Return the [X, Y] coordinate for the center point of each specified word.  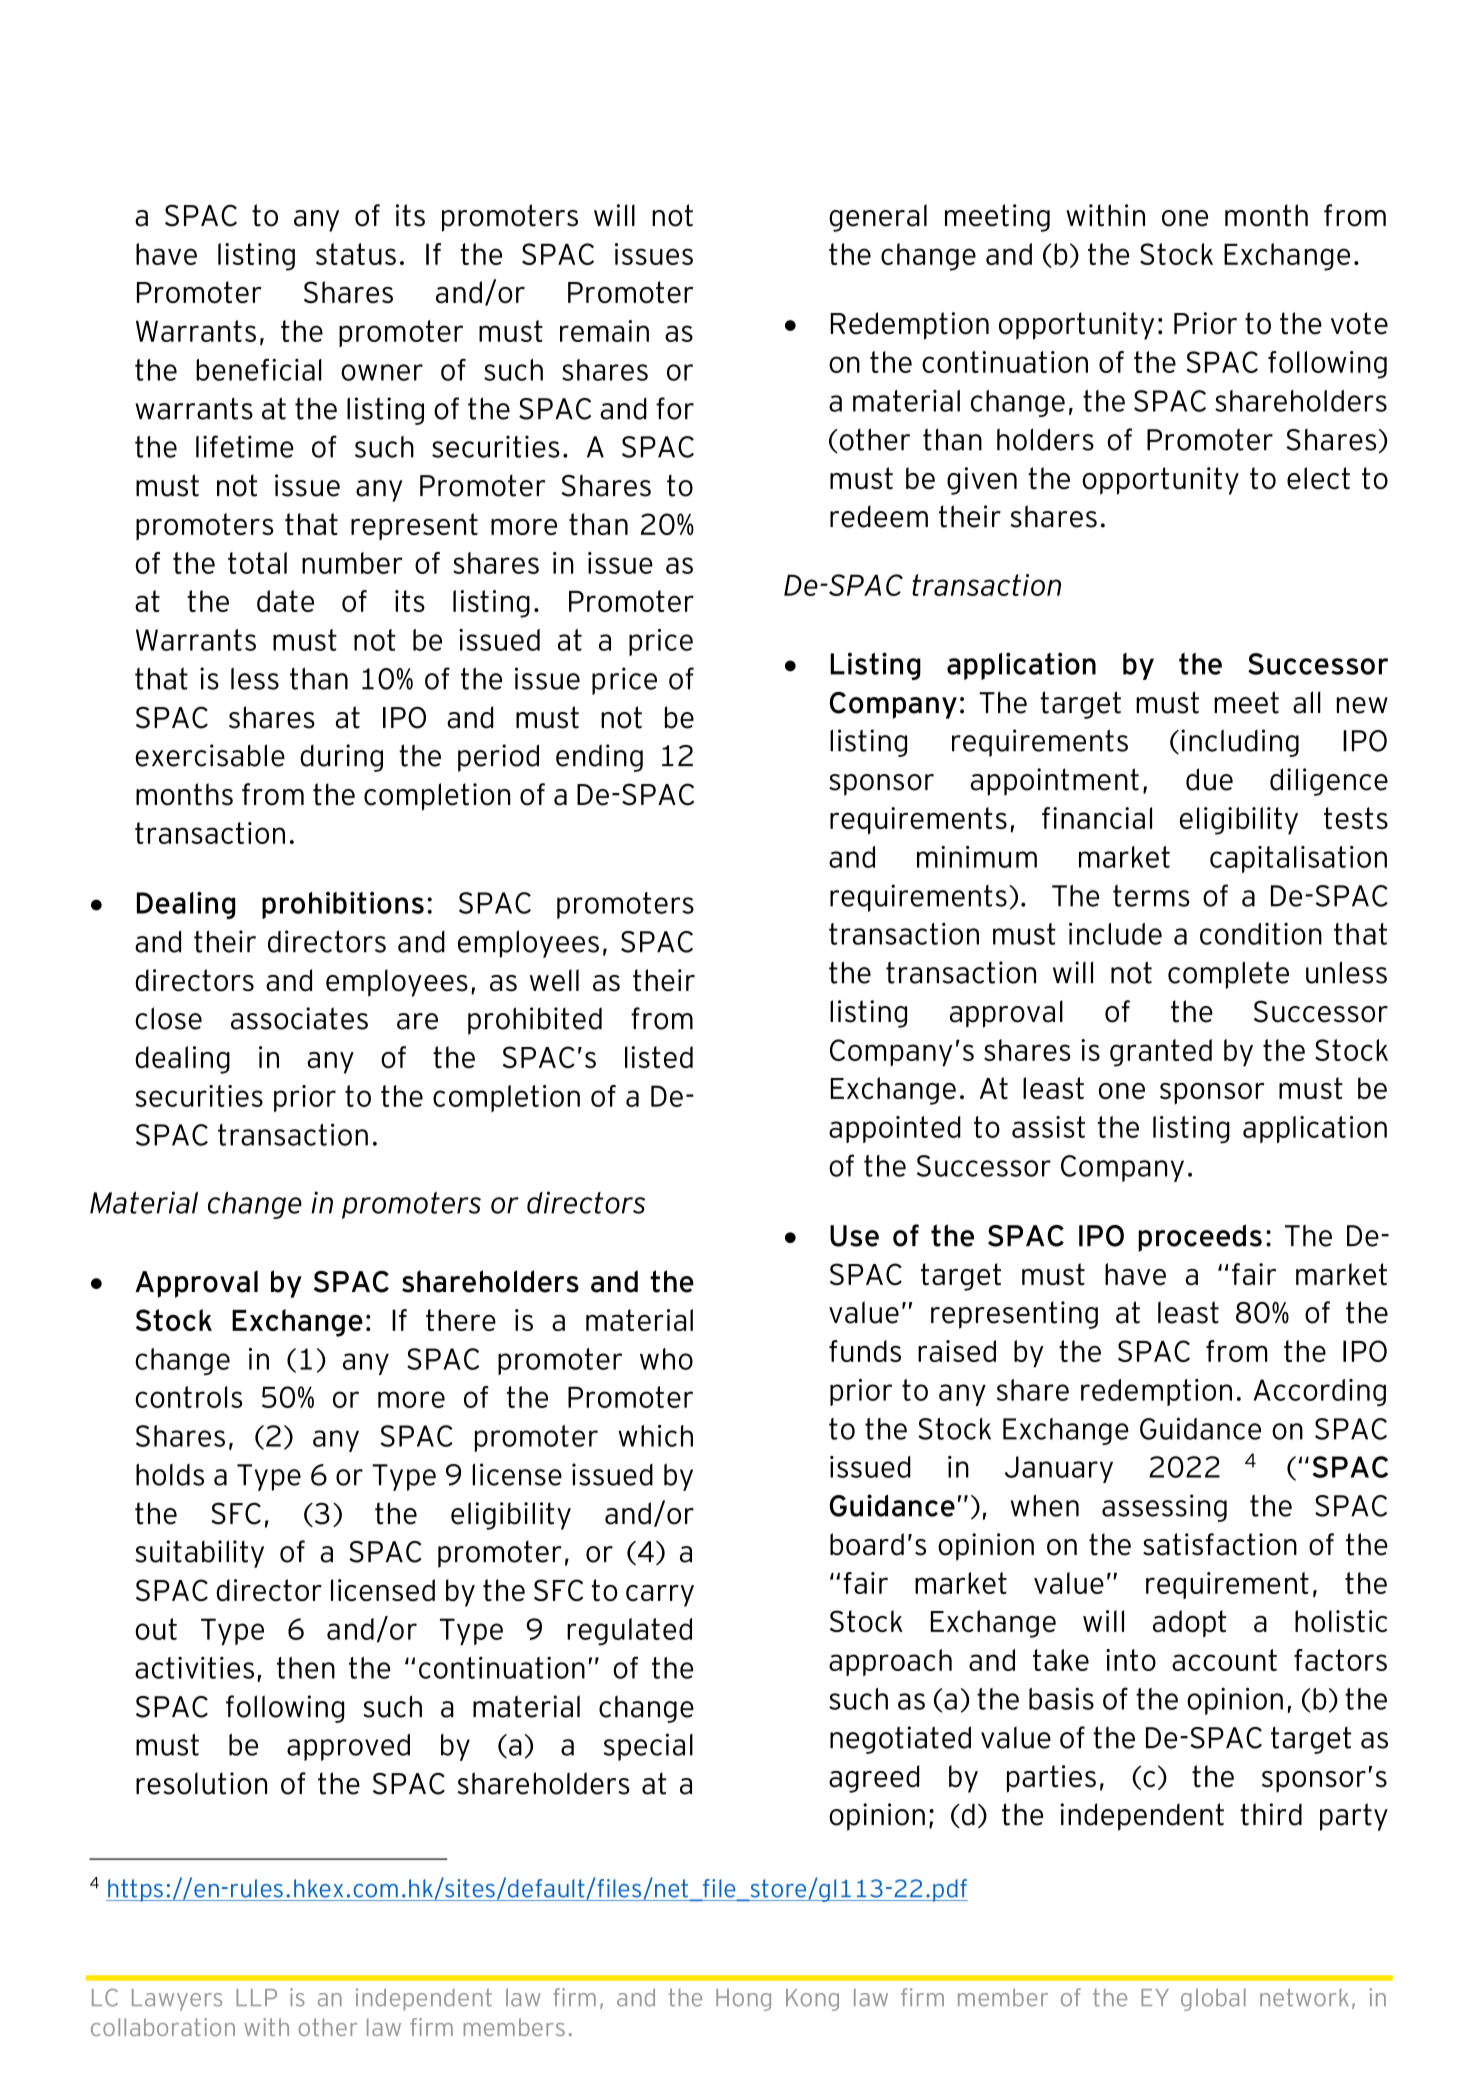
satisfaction [1220, 1544]
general [878, 218]
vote [1359, 323]
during [341, 758]
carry [660, 1596]
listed [659, 1057]
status [356, 254]
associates [299, 1018]
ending [599, 758]
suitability [199, 1554]
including [1240, 743]
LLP [256, 1997]
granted [1161, 1053]
